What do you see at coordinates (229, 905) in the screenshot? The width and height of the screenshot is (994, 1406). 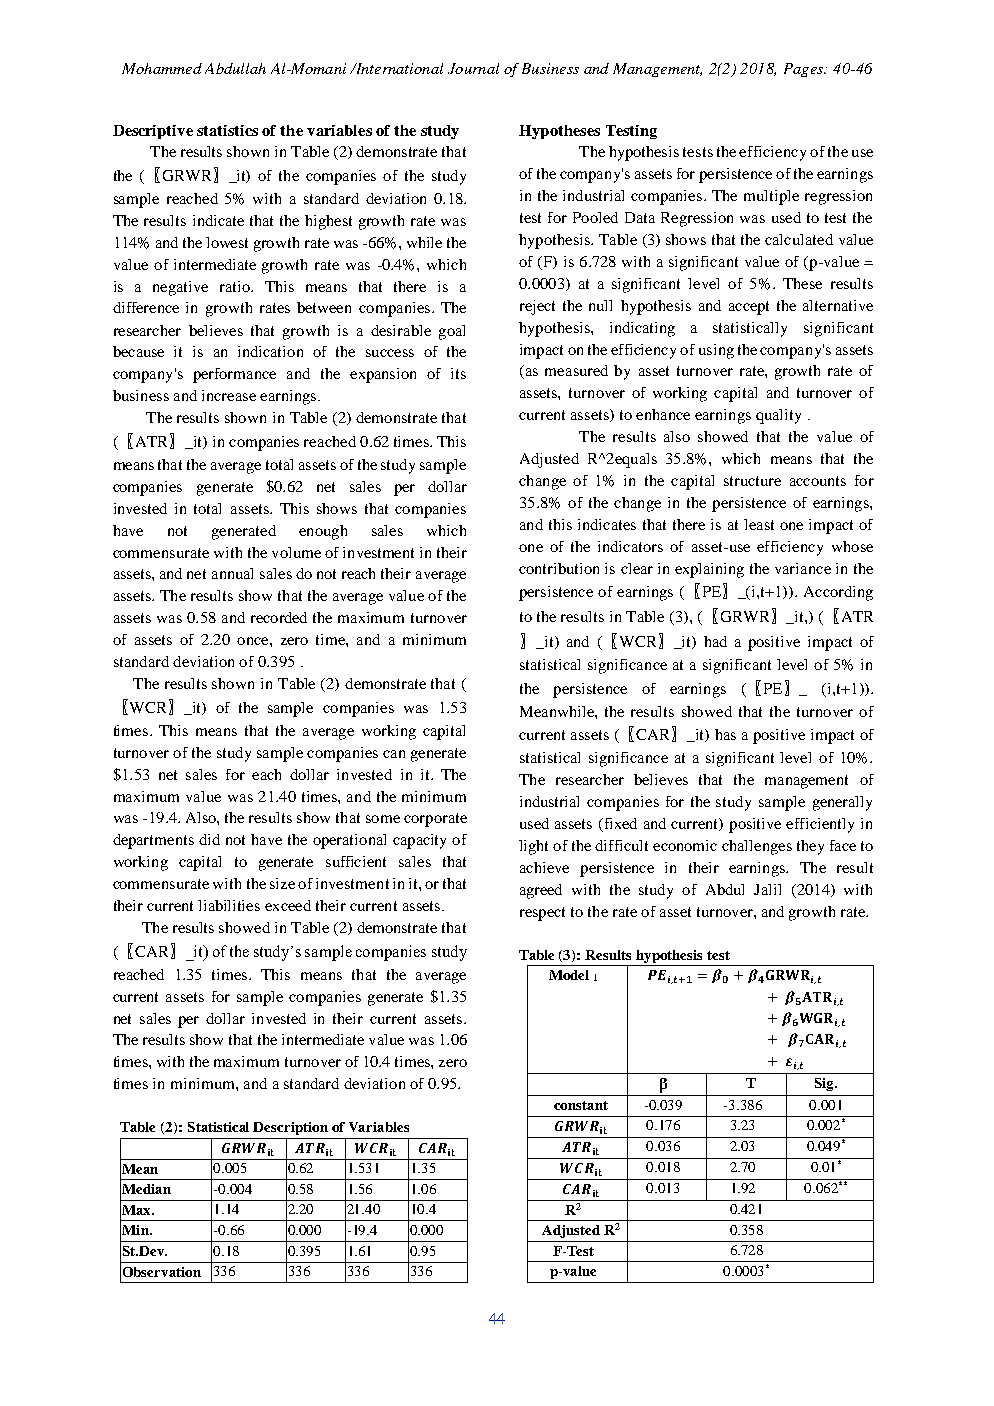 I see `liabilities` at bounding box center [229, 905].
